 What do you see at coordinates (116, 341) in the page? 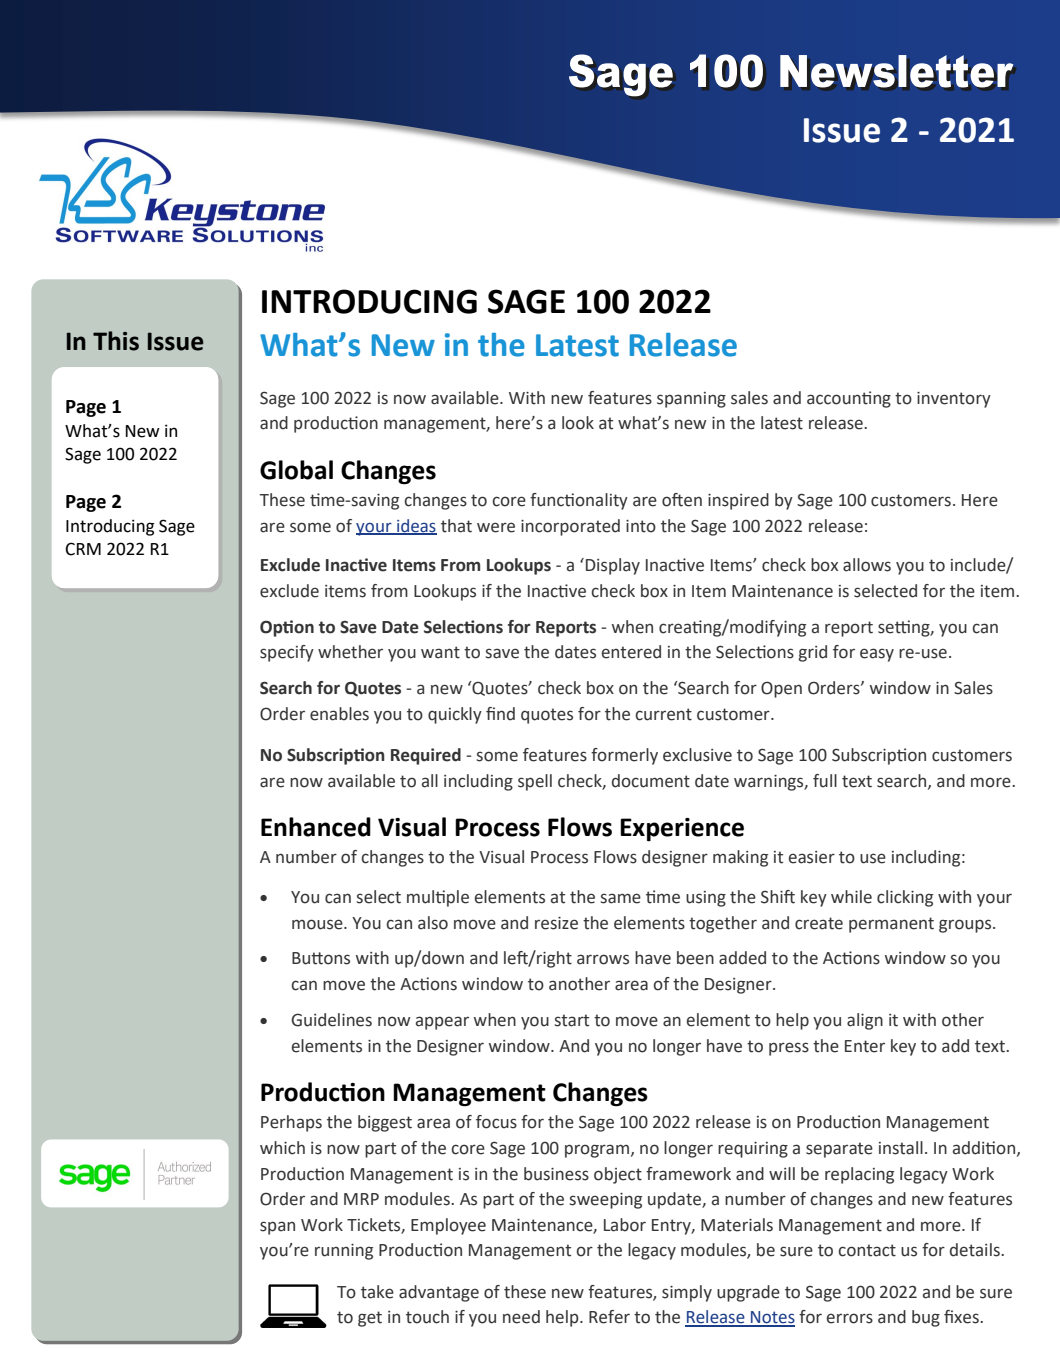
I see `This` at bounding box center [116, 341].
